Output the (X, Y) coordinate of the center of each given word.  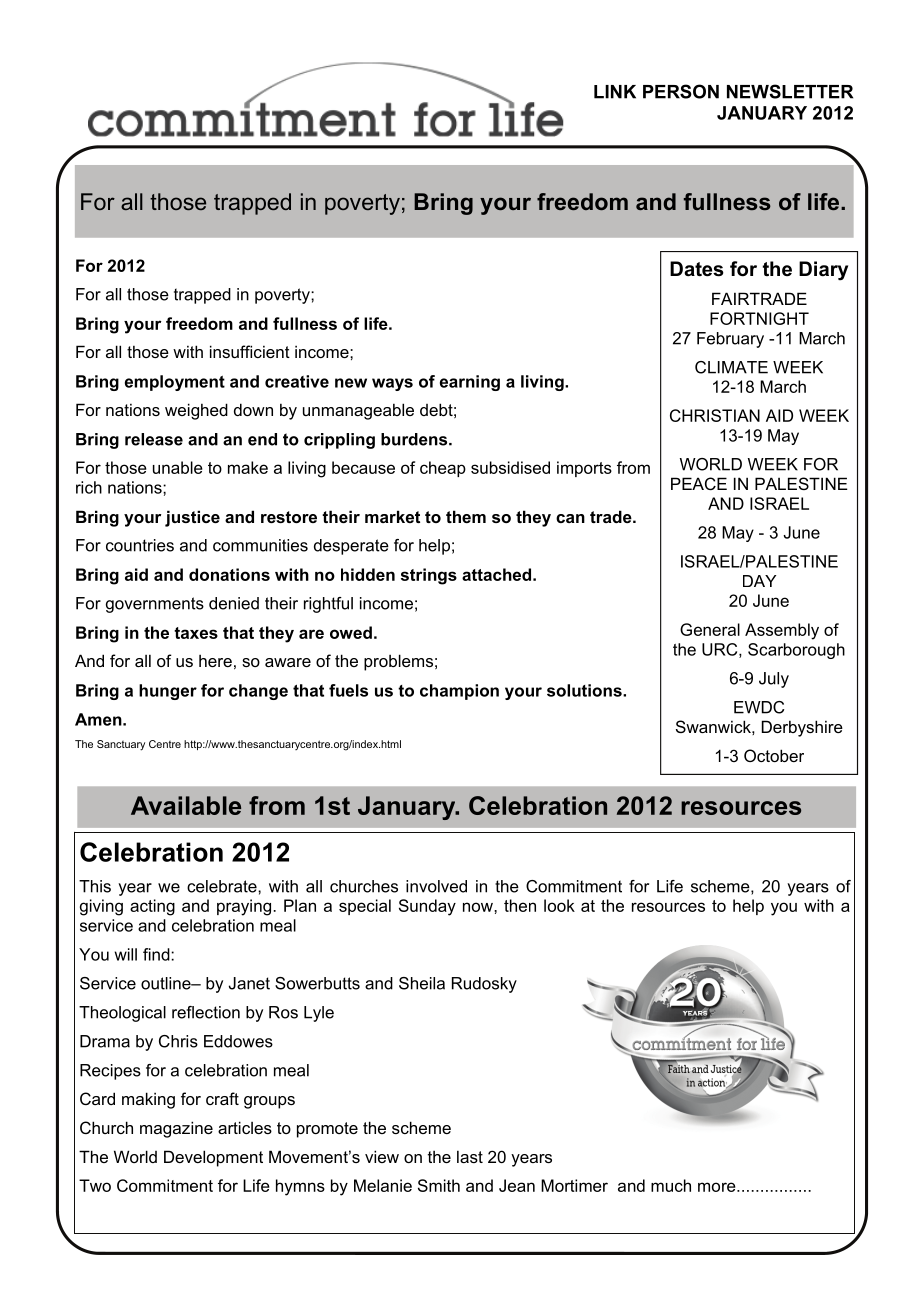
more (718, 1187)
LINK (615, 92)
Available (186, 805)
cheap (443, 469)
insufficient (250, 351)
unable (178, 467)
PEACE (699, 483)
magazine (176, 1129)
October (774, 755)
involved (436, 886)
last (470, 1156)
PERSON (681, 91)
